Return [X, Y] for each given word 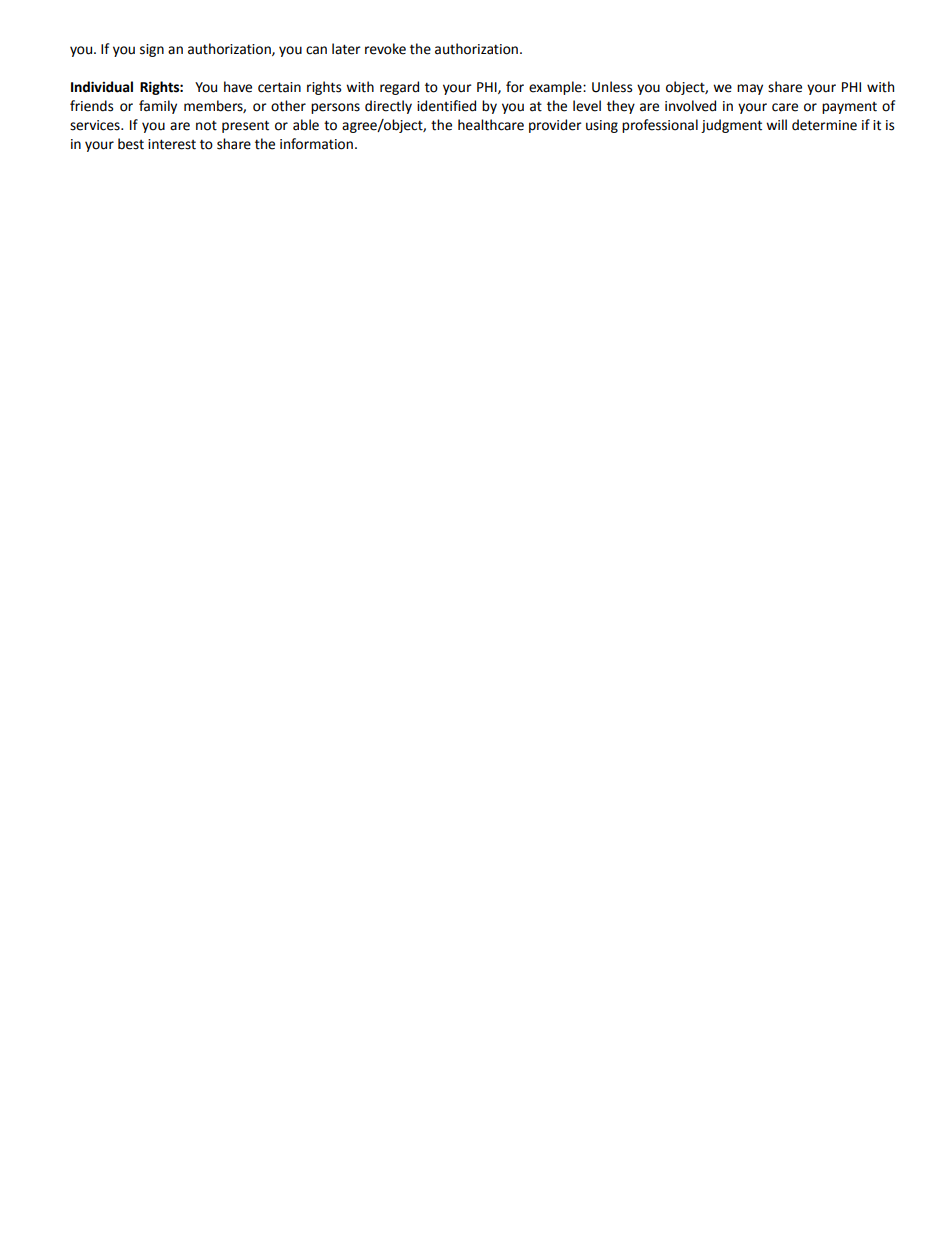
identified [446, 106]
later [346, 49]
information [316, 144]
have [238, 87]
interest [172, 144]
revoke [385, 49]
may [750, 89]
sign [152, 50]
